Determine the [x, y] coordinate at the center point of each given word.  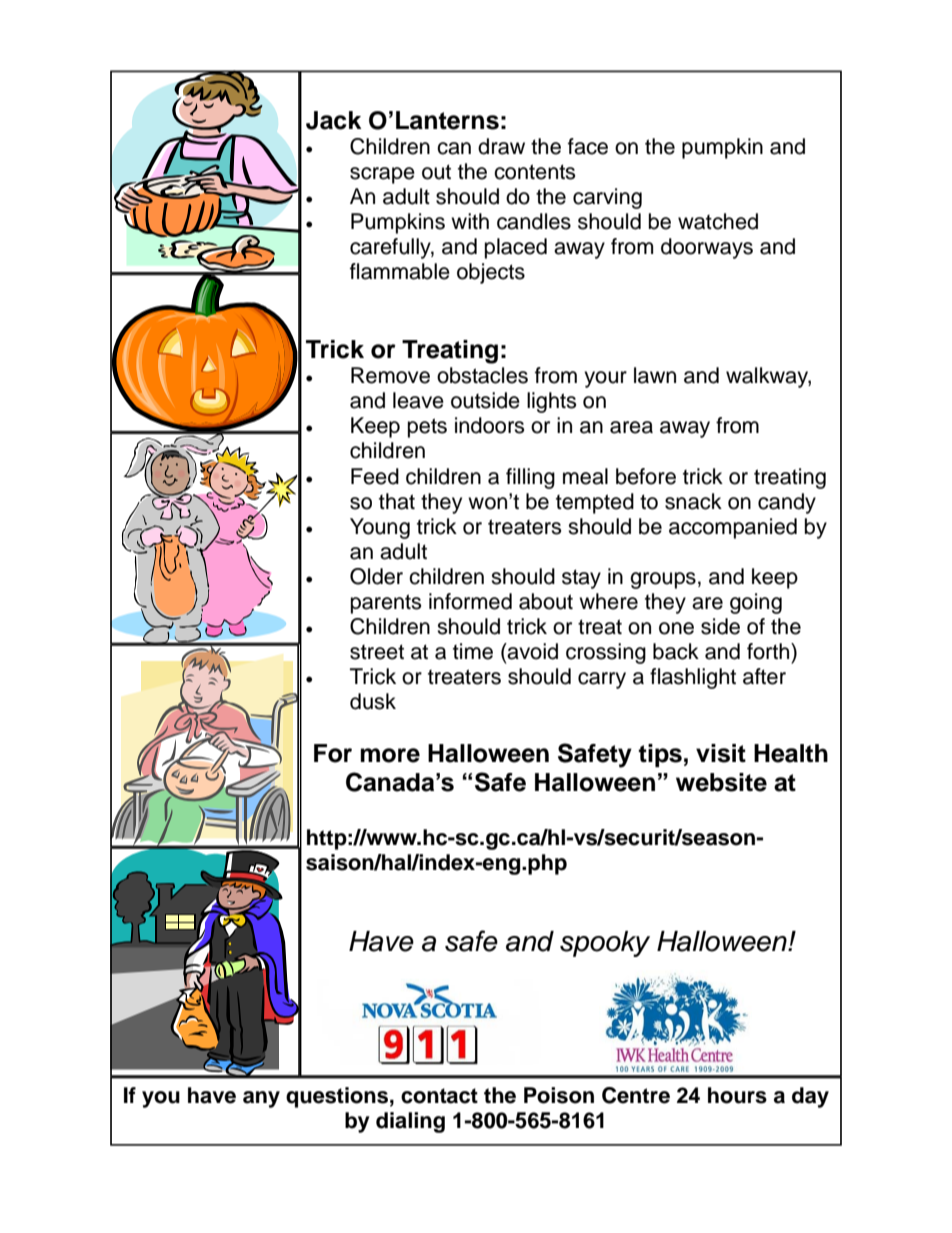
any [261, 1099]
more [390, 755]
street [377, 652]
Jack [333, 120]
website [721, 782]
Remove [390, 375]
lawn [655, 375]
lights [551, 402]
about [546, 601]
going [756, 603]
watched [718, 221]
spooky [605, 944]
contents [534, 172]
